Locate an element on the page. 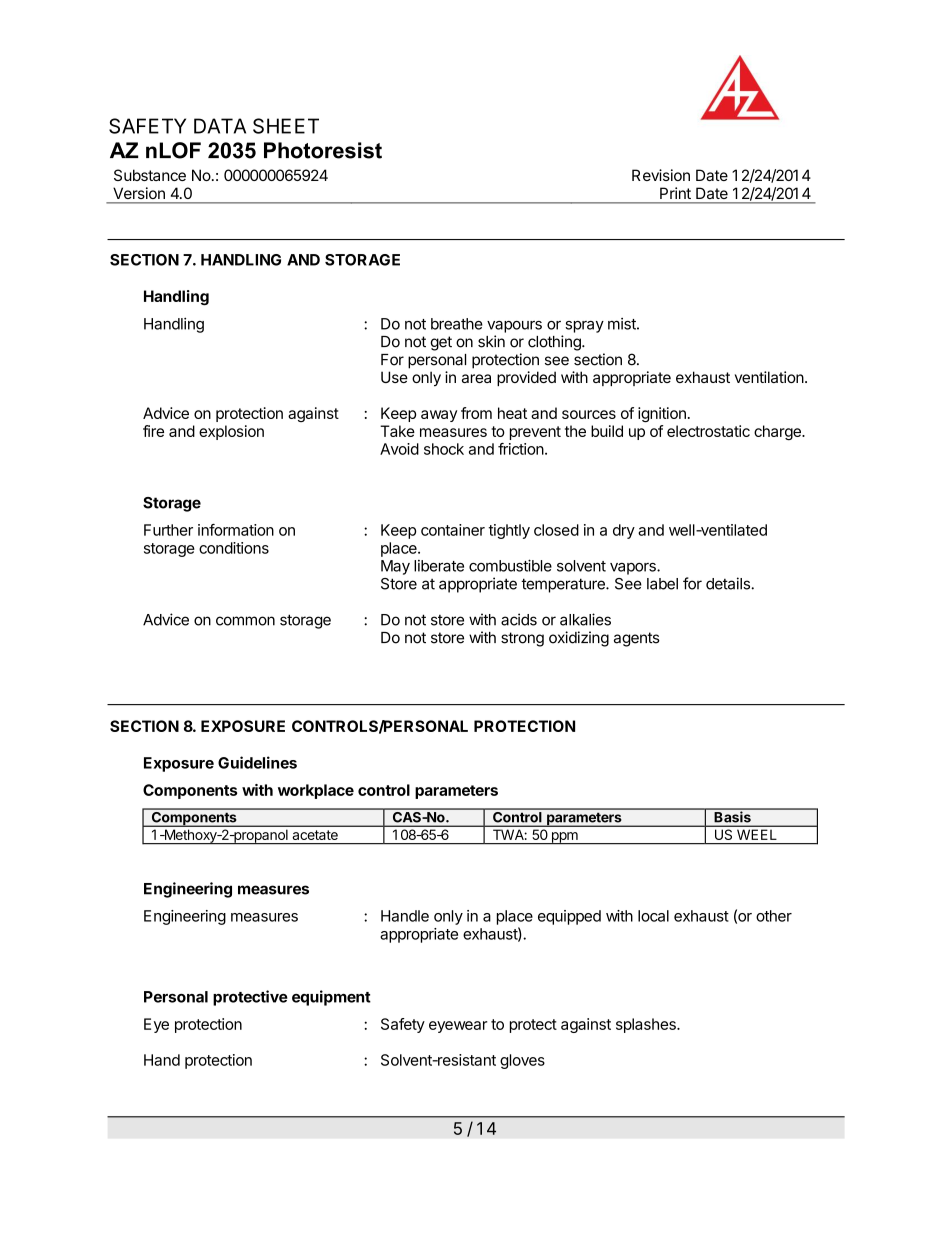  liberate is located at coordinates (439, 566).
